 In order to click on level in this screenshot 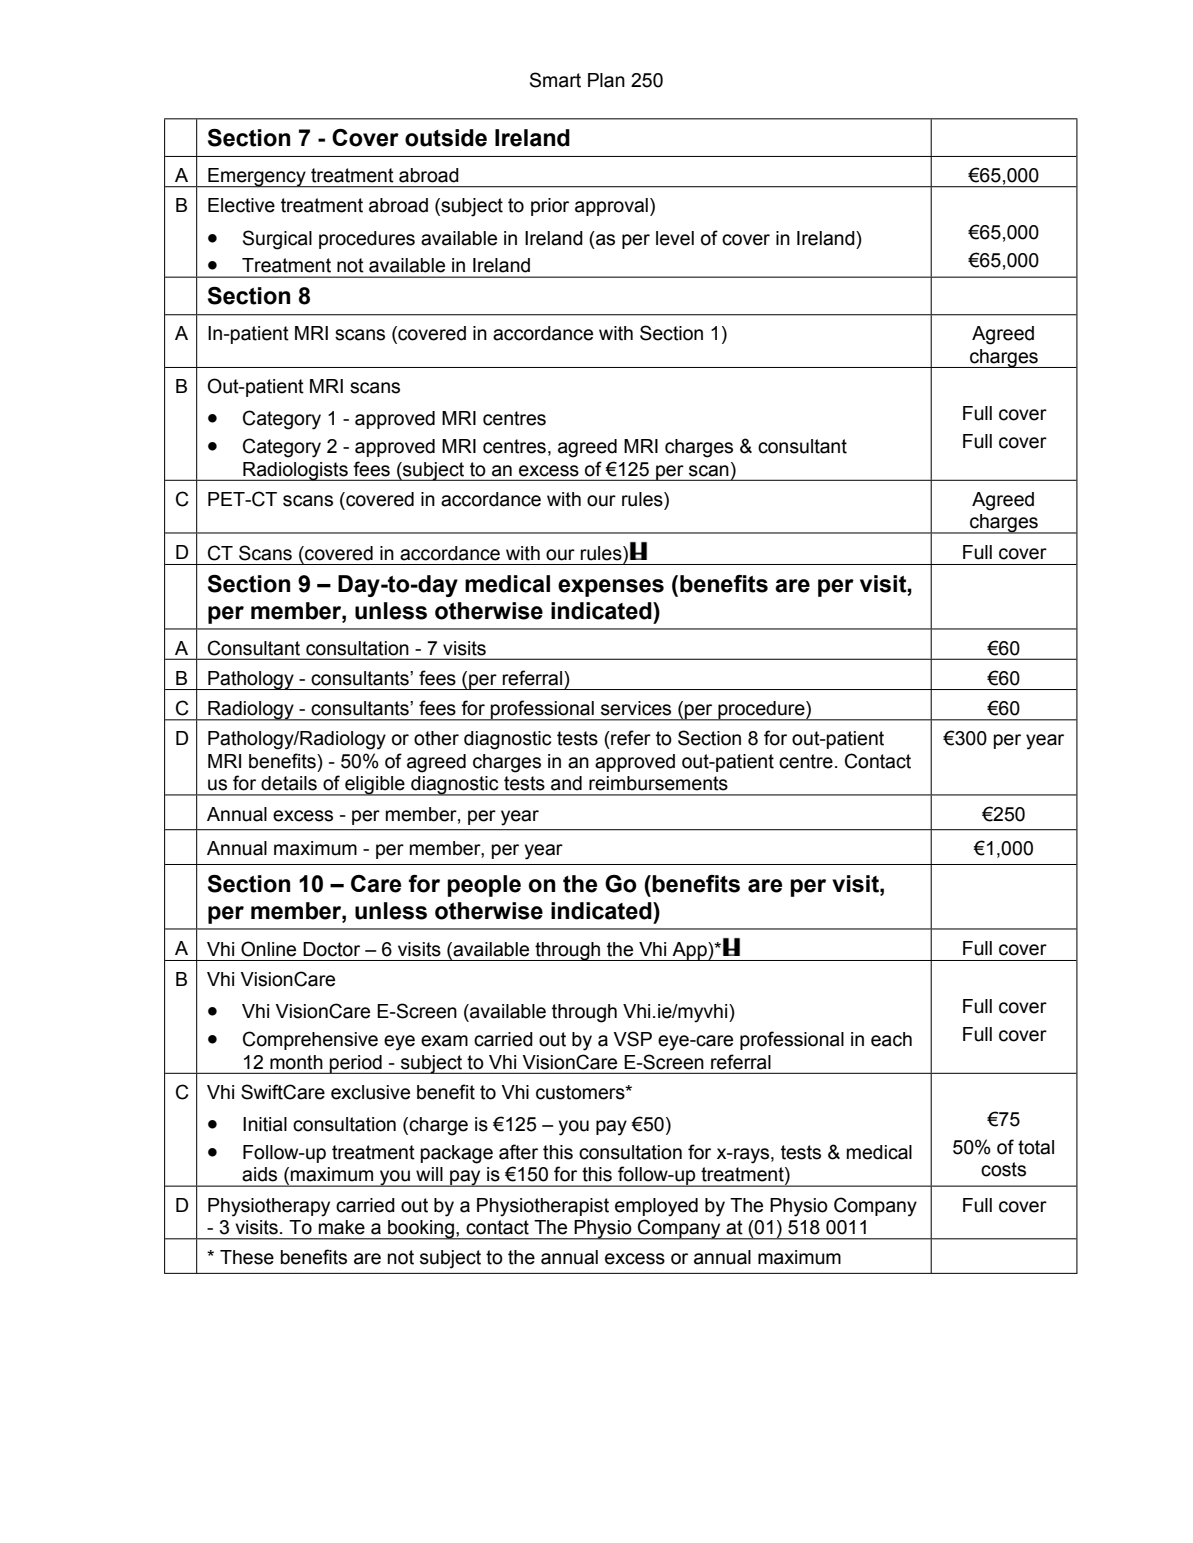, I will do `click(675, 238)`.
